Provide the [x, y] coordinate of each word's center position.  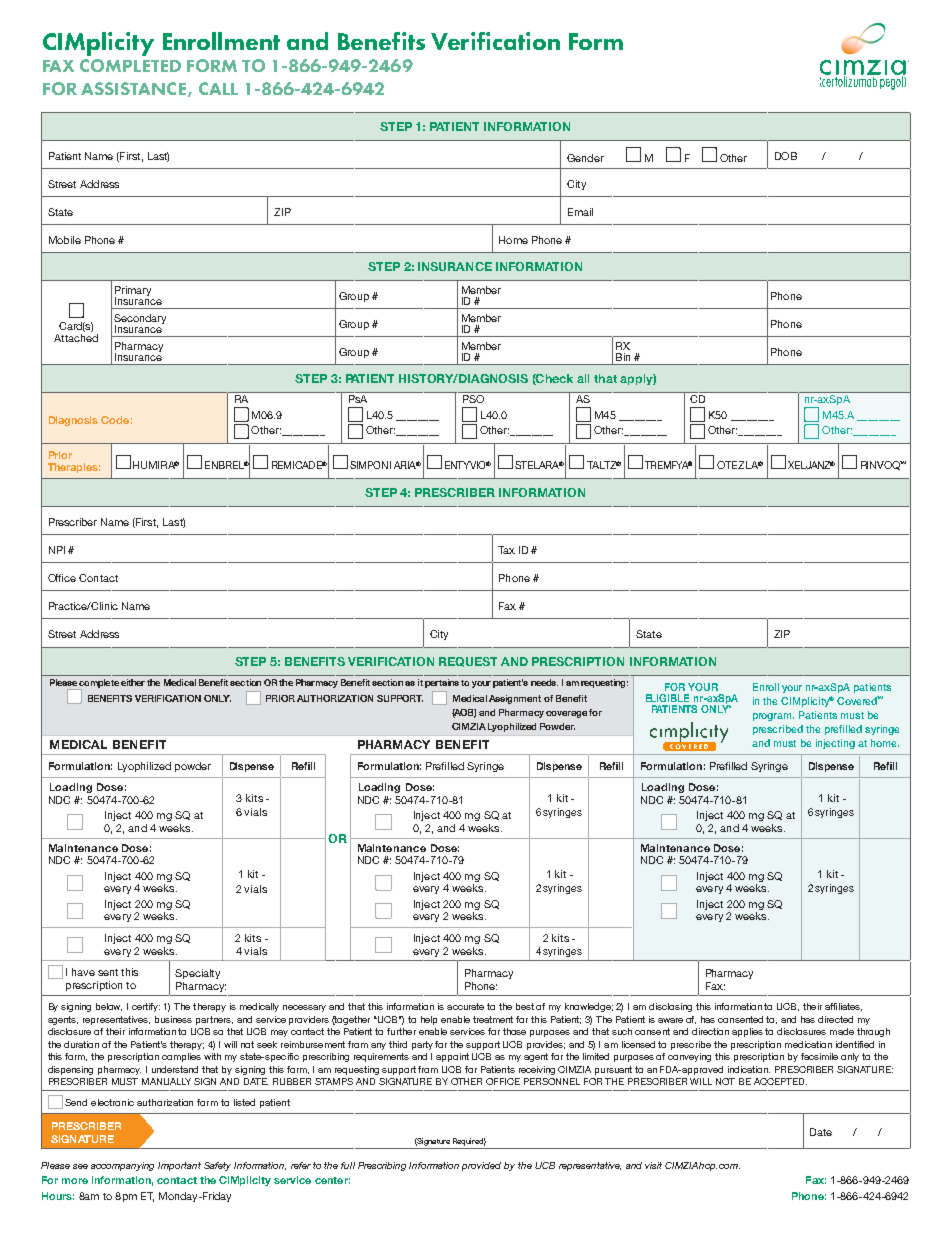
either [133, 682]
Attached [76, 338]
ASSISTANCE [135, 89]
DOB [786, 156]
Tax [506, 550]
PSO [473, 397]
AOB [464, 713]
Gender [585, 158]
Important [179, 1166]
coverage [566, 714]
